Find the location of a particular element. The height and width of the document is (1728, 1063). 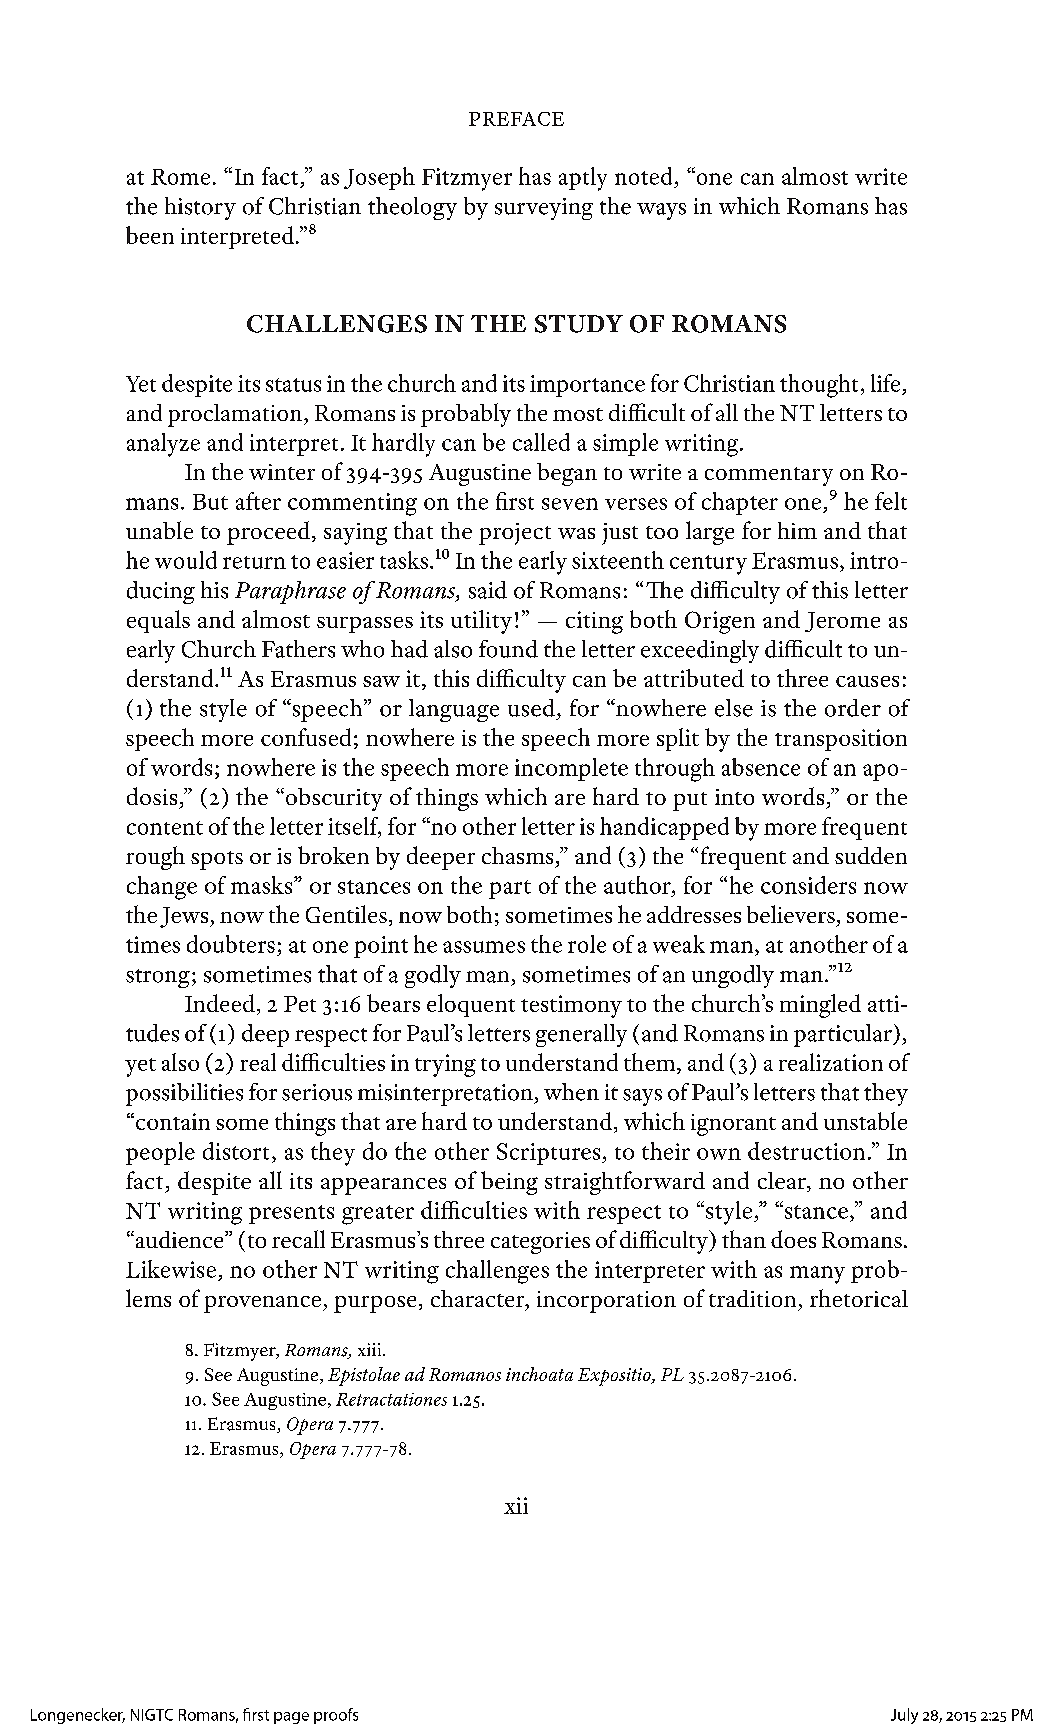

ways is located at coordinates (661, 211).
